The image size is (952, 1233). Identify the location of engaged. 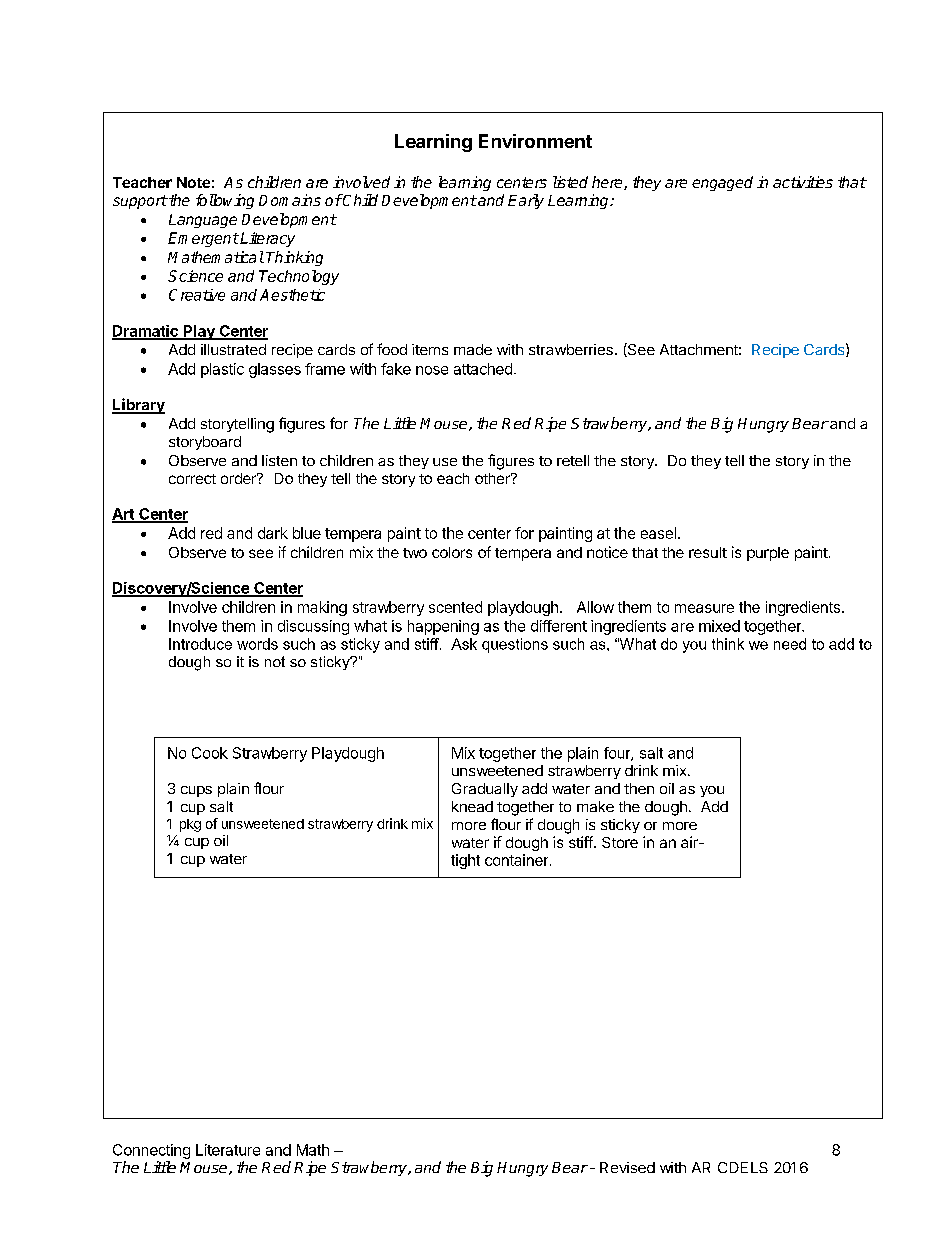
(722, 183).
